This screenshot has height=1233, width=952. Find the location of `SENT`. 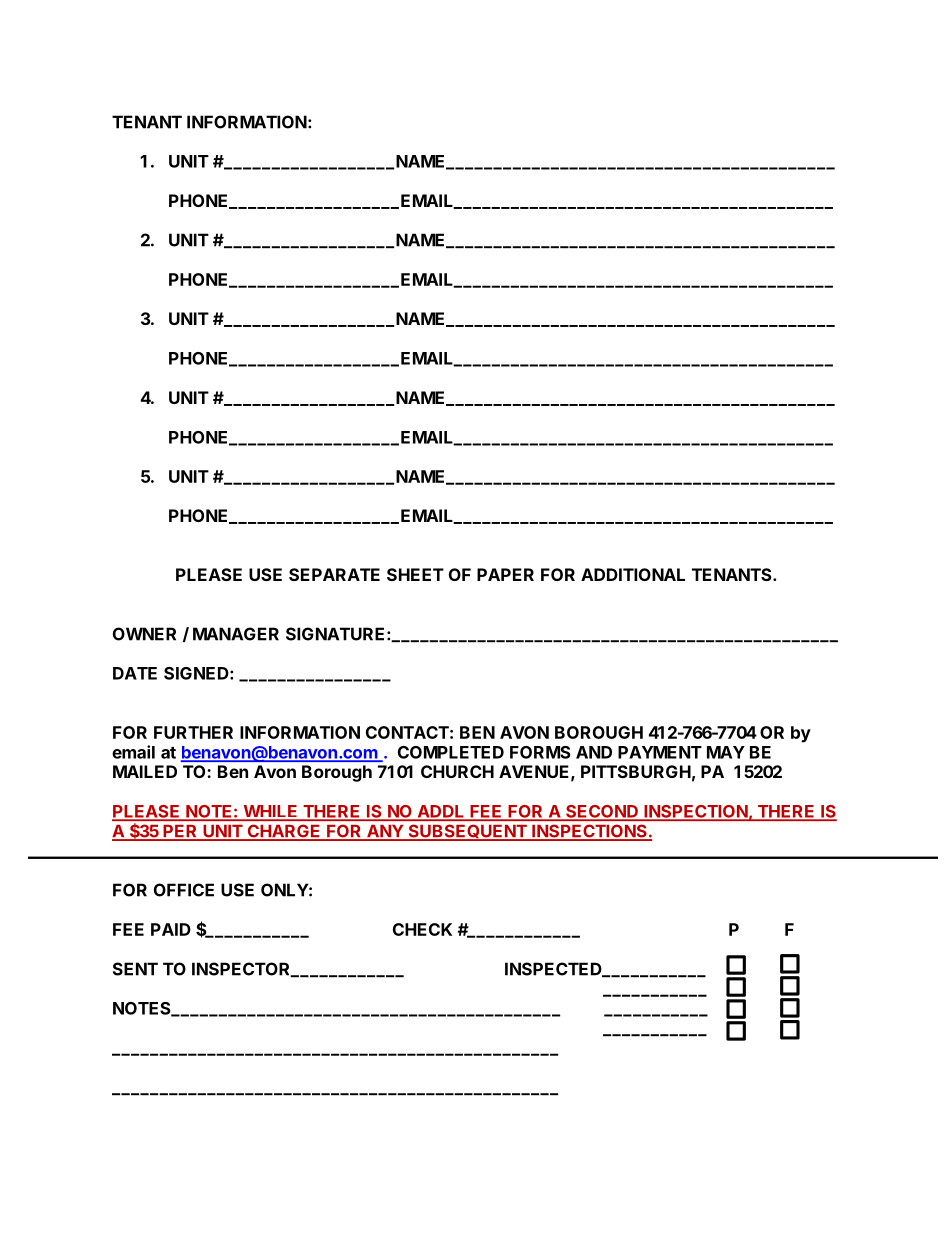

SENT is located at coordinates (135, 969).
